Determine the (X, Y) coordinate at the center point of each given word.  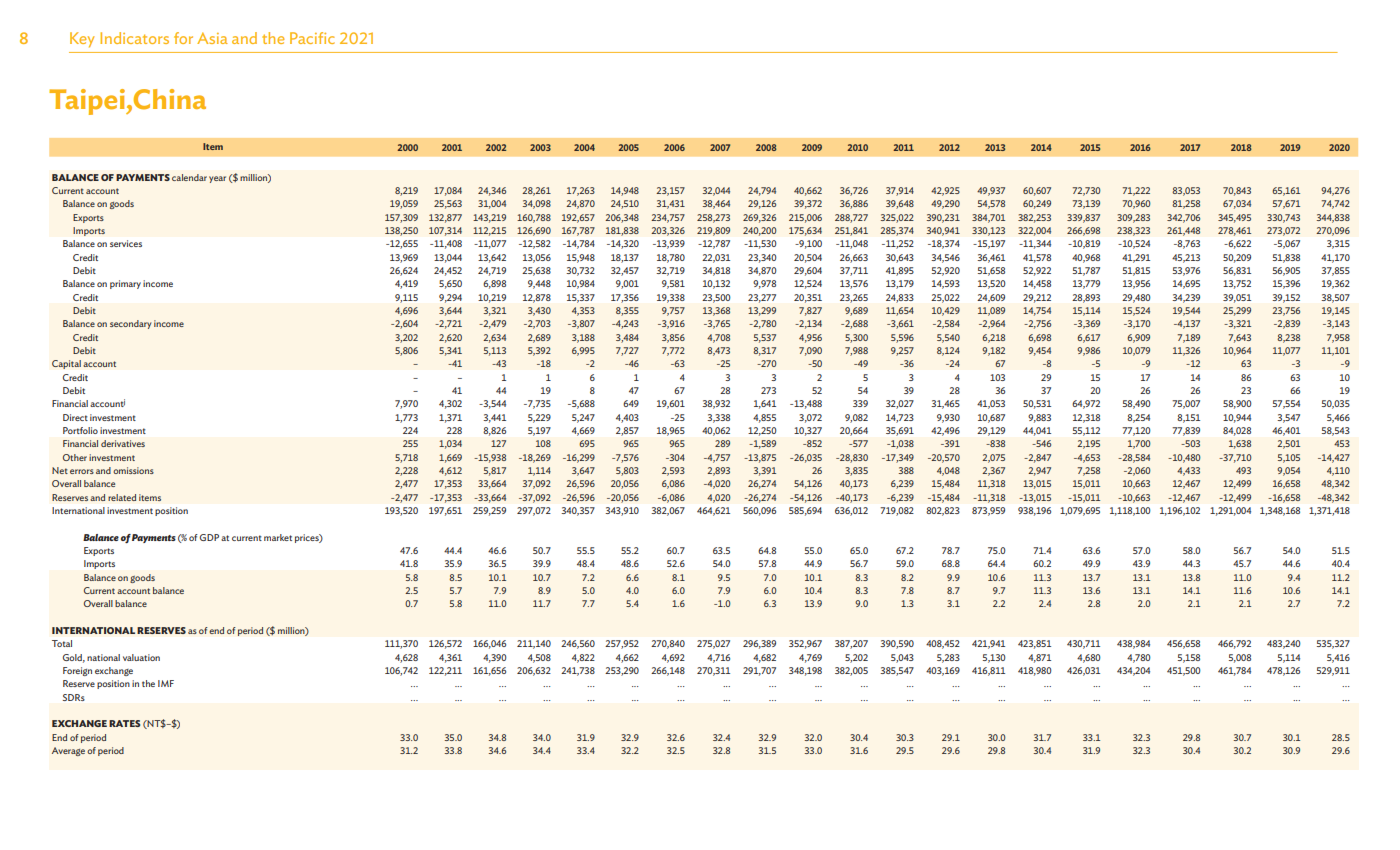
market (278, 537)
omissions (133, 470)
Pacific (312, 38)
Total (62, 643)
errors (82, 471)
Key (82, 40)
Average (68, 751)
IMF (166, 683)
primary (125, 284)
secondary (130, 324)
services (126, 243)
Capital (66, 364)
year (217, 179)
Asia (212, 38)
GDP (209, 537)
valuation (141, 657)
